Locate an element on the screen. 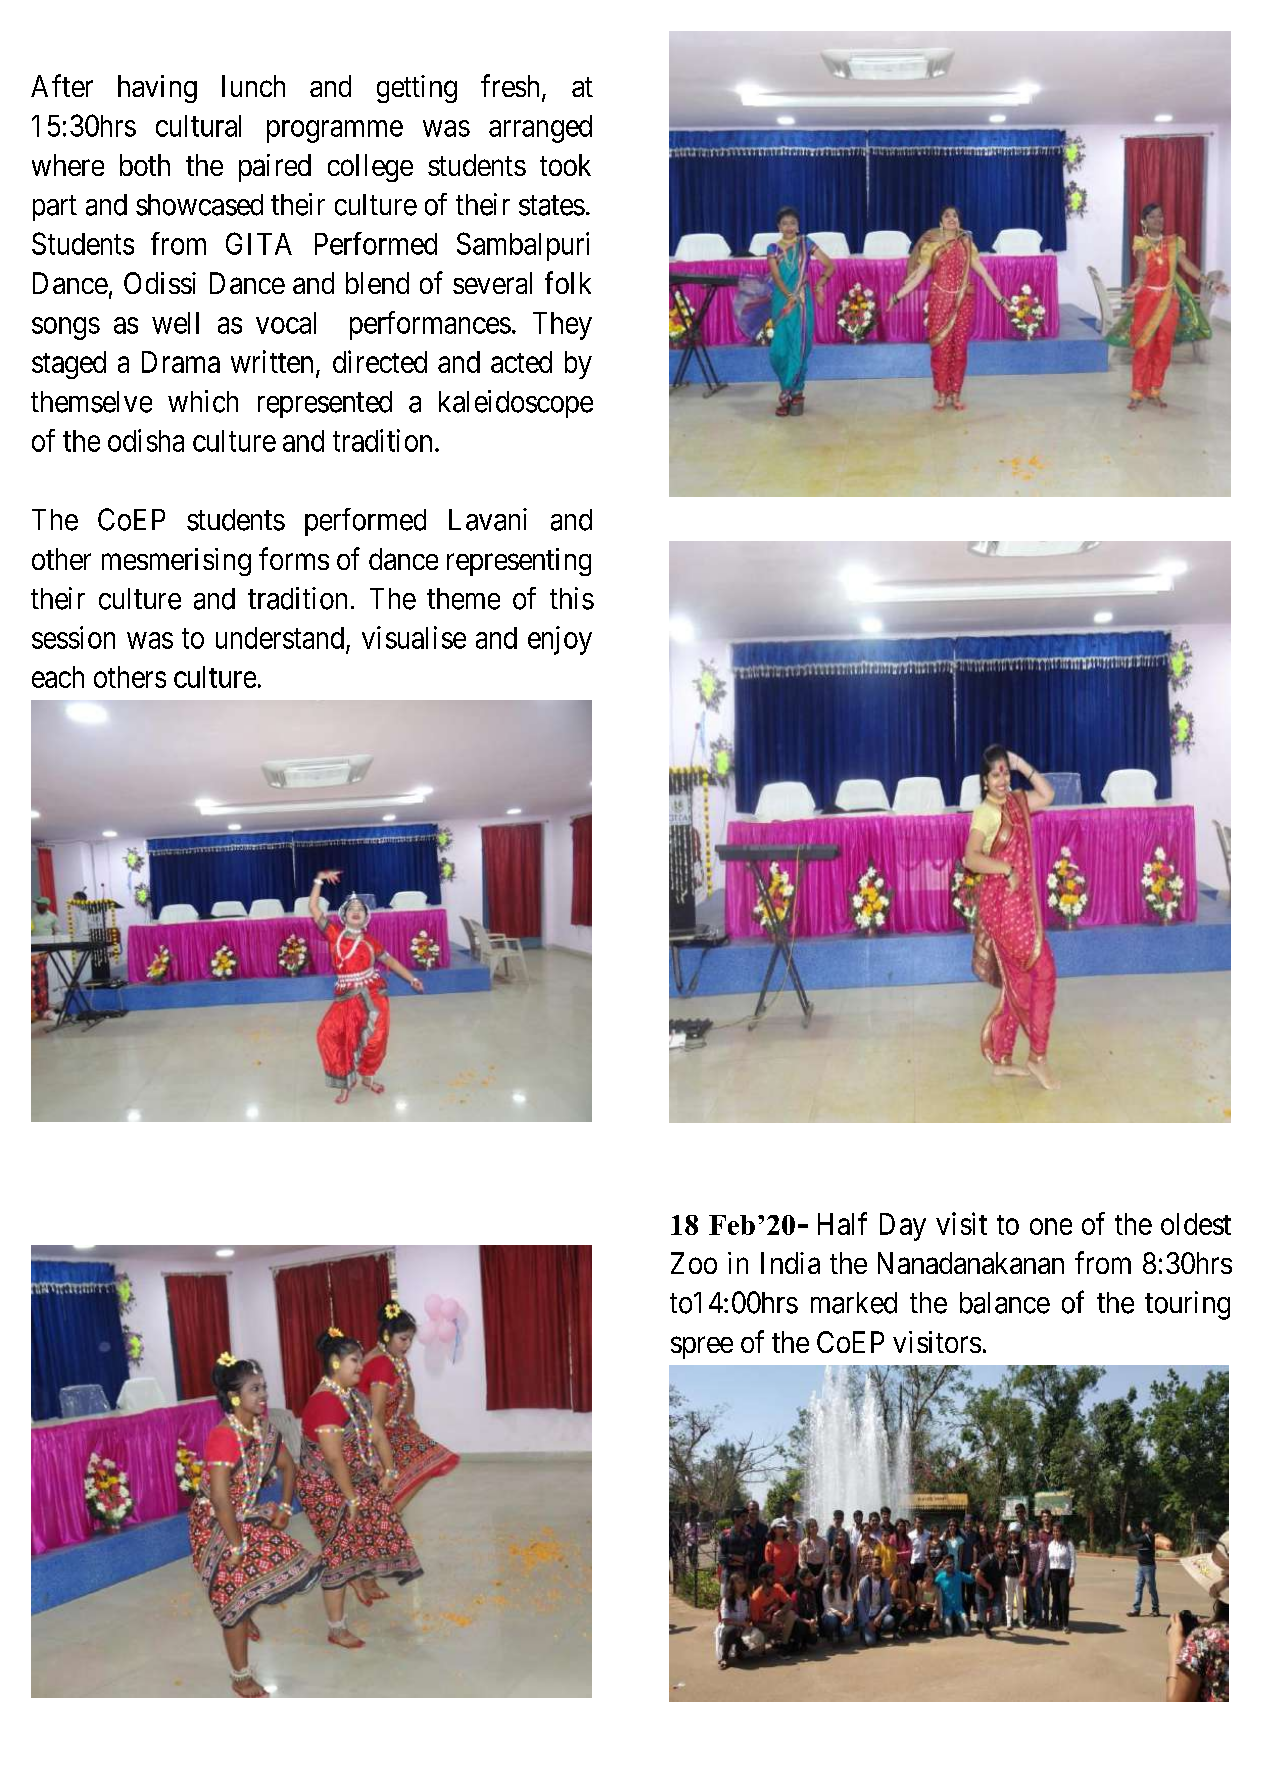  Day is located at coordinates (903, 1227).
